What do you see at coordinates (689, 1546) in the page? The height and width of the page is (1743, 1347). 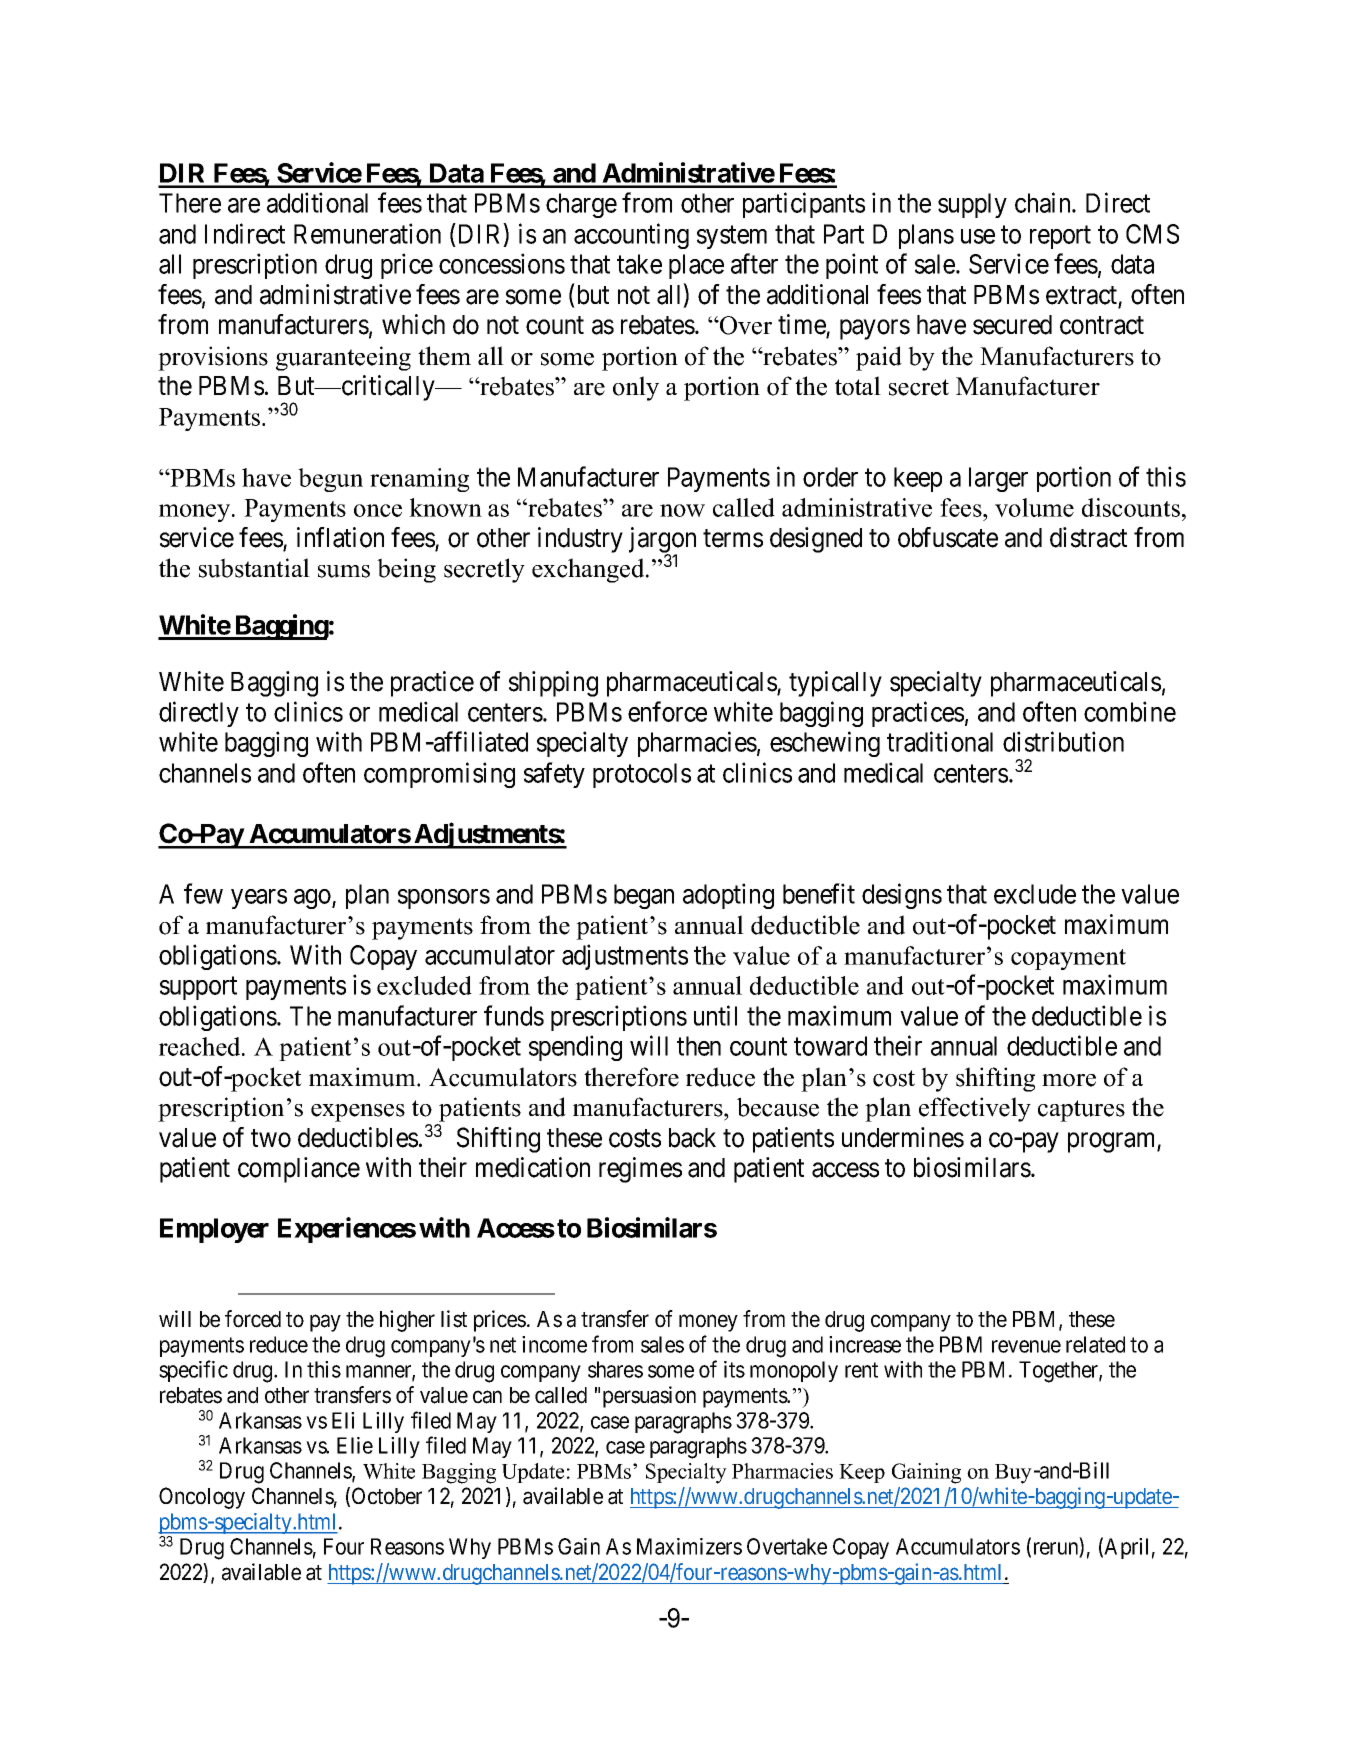 I see `Maximizers` at bounding box center [689, 1546].
